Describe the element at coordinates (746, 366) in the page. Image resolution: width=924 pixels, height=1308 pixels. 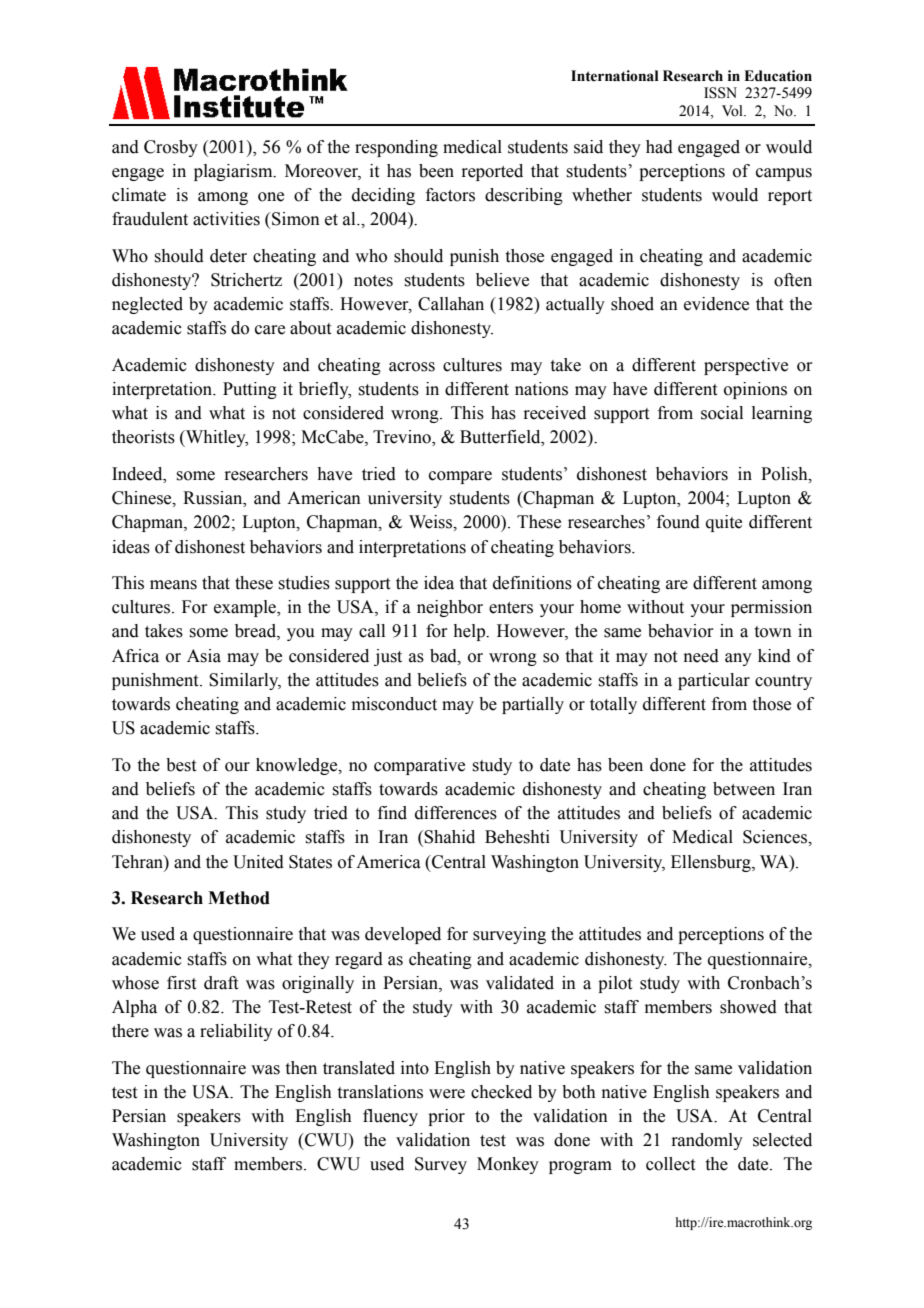
I see `perspective` at that location.
